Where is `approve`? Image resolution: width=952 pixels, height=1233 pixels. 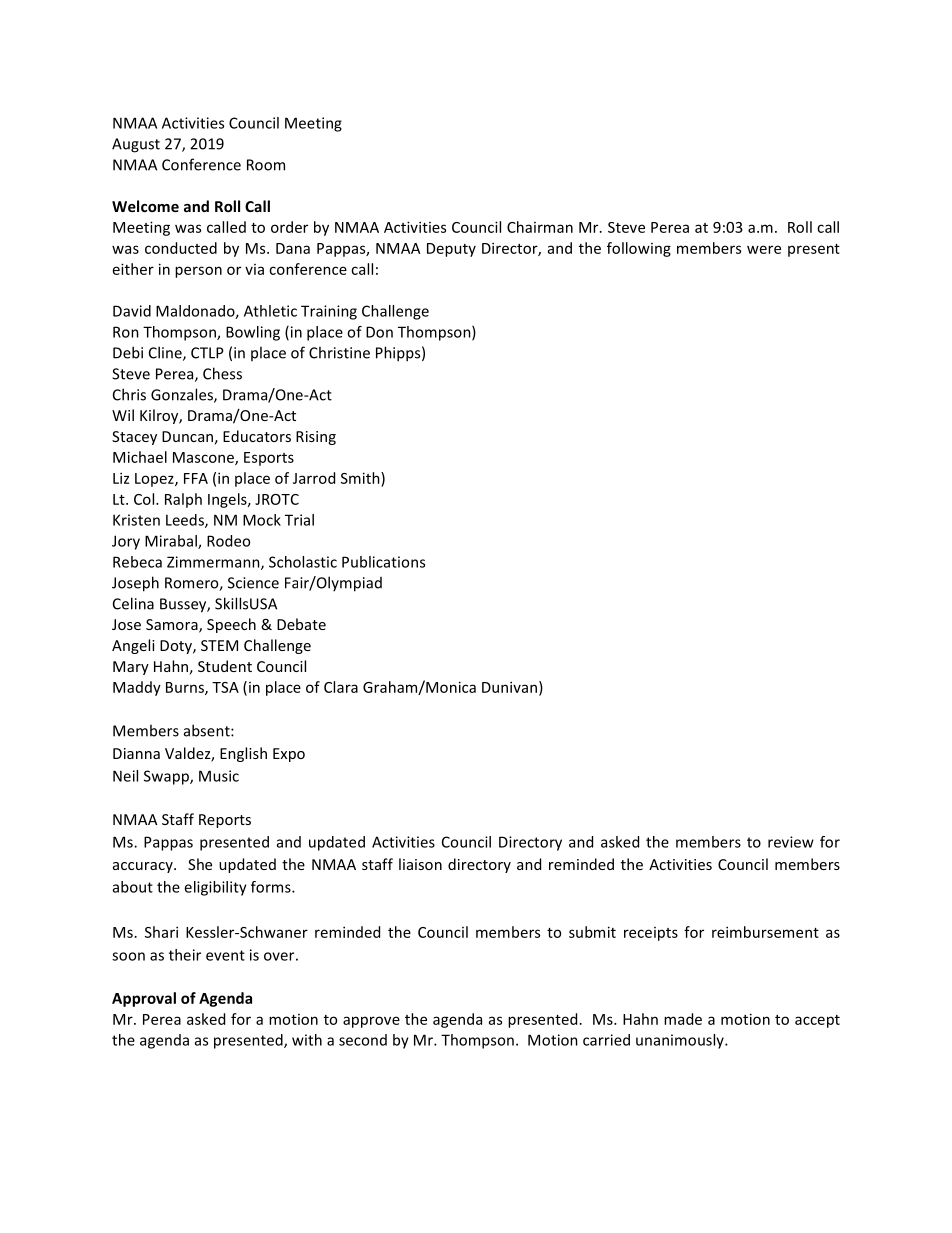 approve is located at coordinates (371, 1022).
